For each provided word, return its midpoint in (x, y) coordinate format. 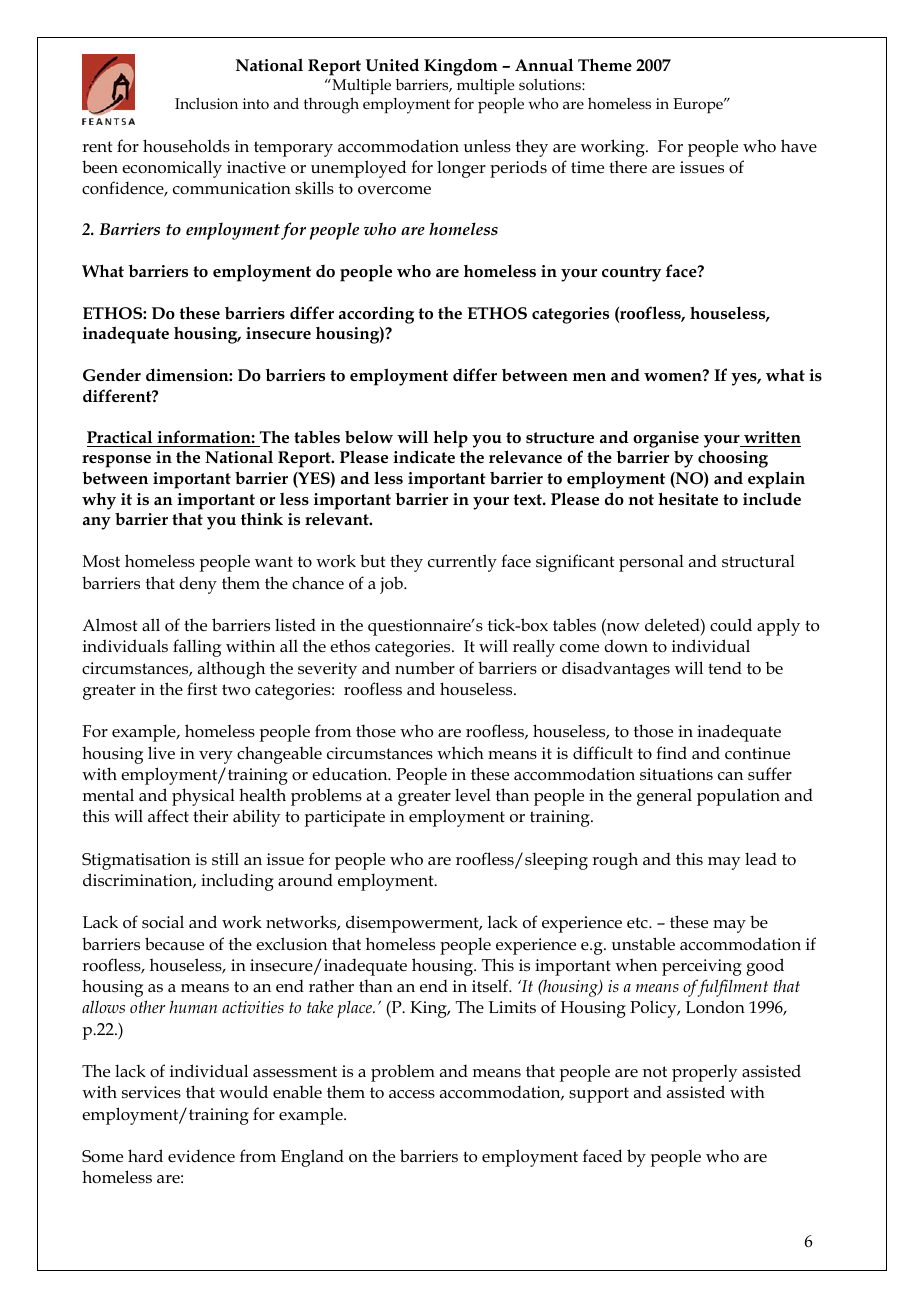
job (392, 585)
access (412, 1094)
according (376, 315)
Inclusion (206, 104)
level (473, 795)
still (225, 859)
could (731, 625)
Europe (699, 105)
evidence (201, 1156)
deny (198, 585)
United (392, 64)
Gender (112, 375)
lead (761, 859)
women (674, 376)
